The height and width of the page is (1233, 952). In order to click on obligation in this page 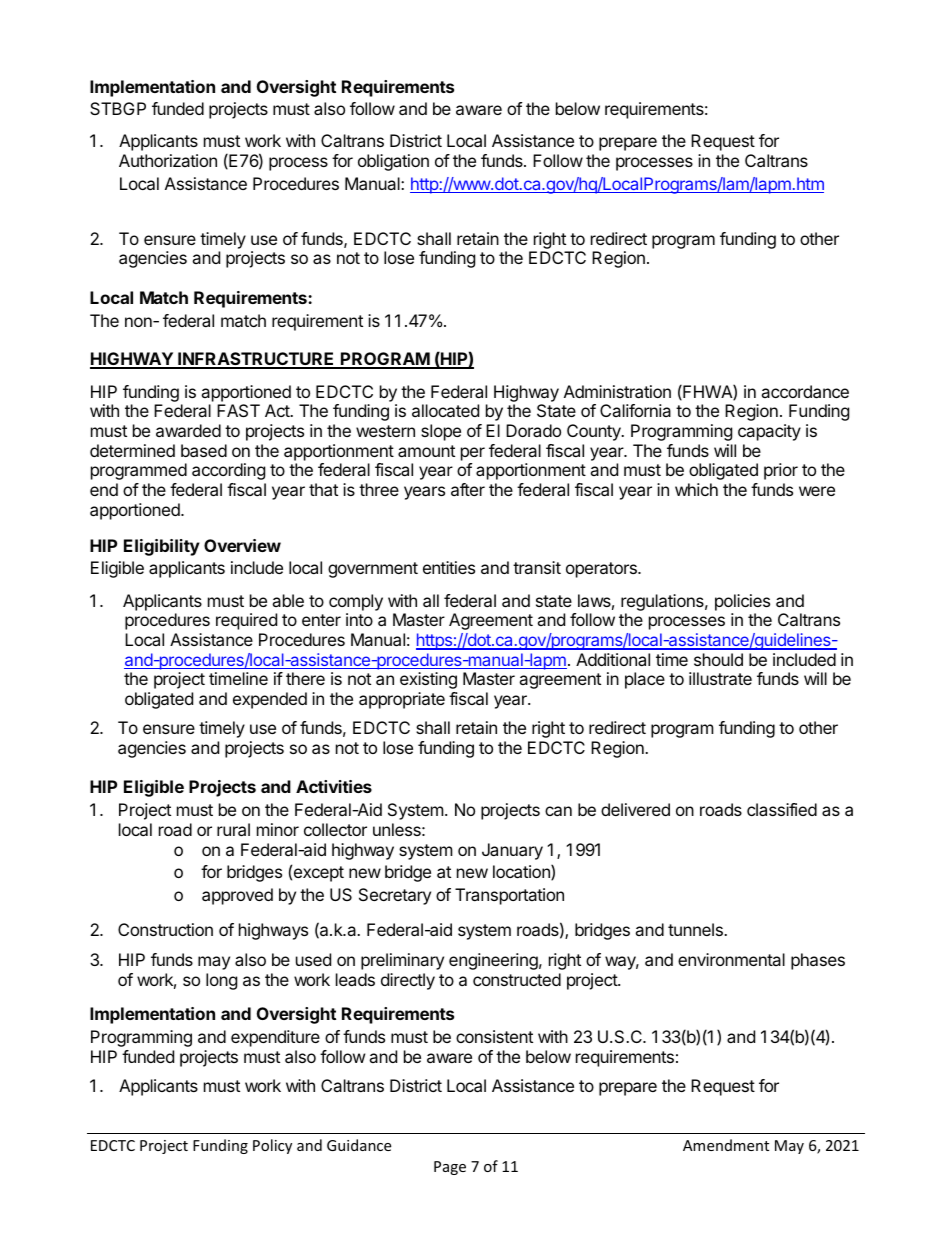, I will do `click(393, 162)`.
